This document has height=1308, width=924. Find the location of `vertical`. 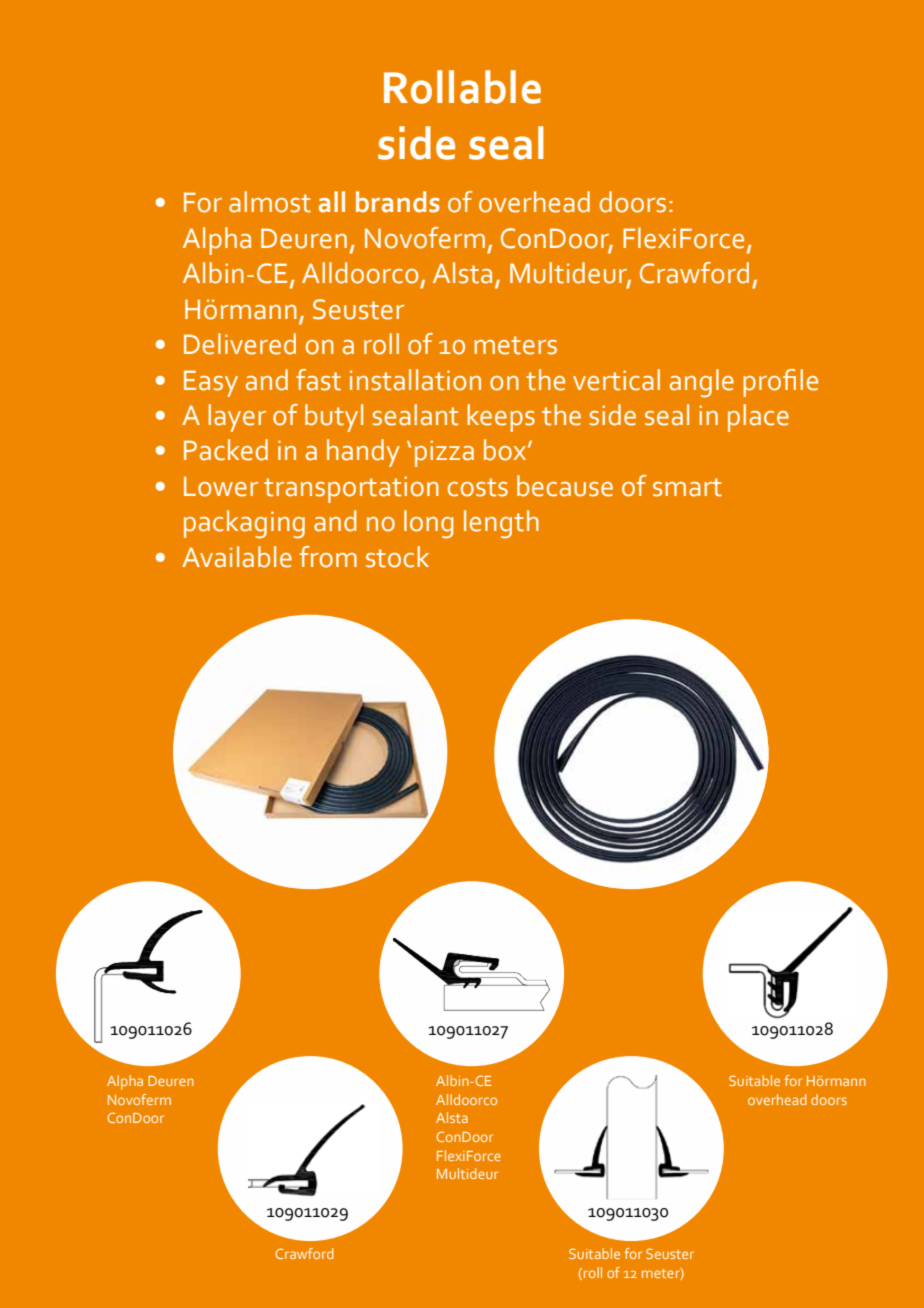

vertical is located at coordinates (616, 380).
